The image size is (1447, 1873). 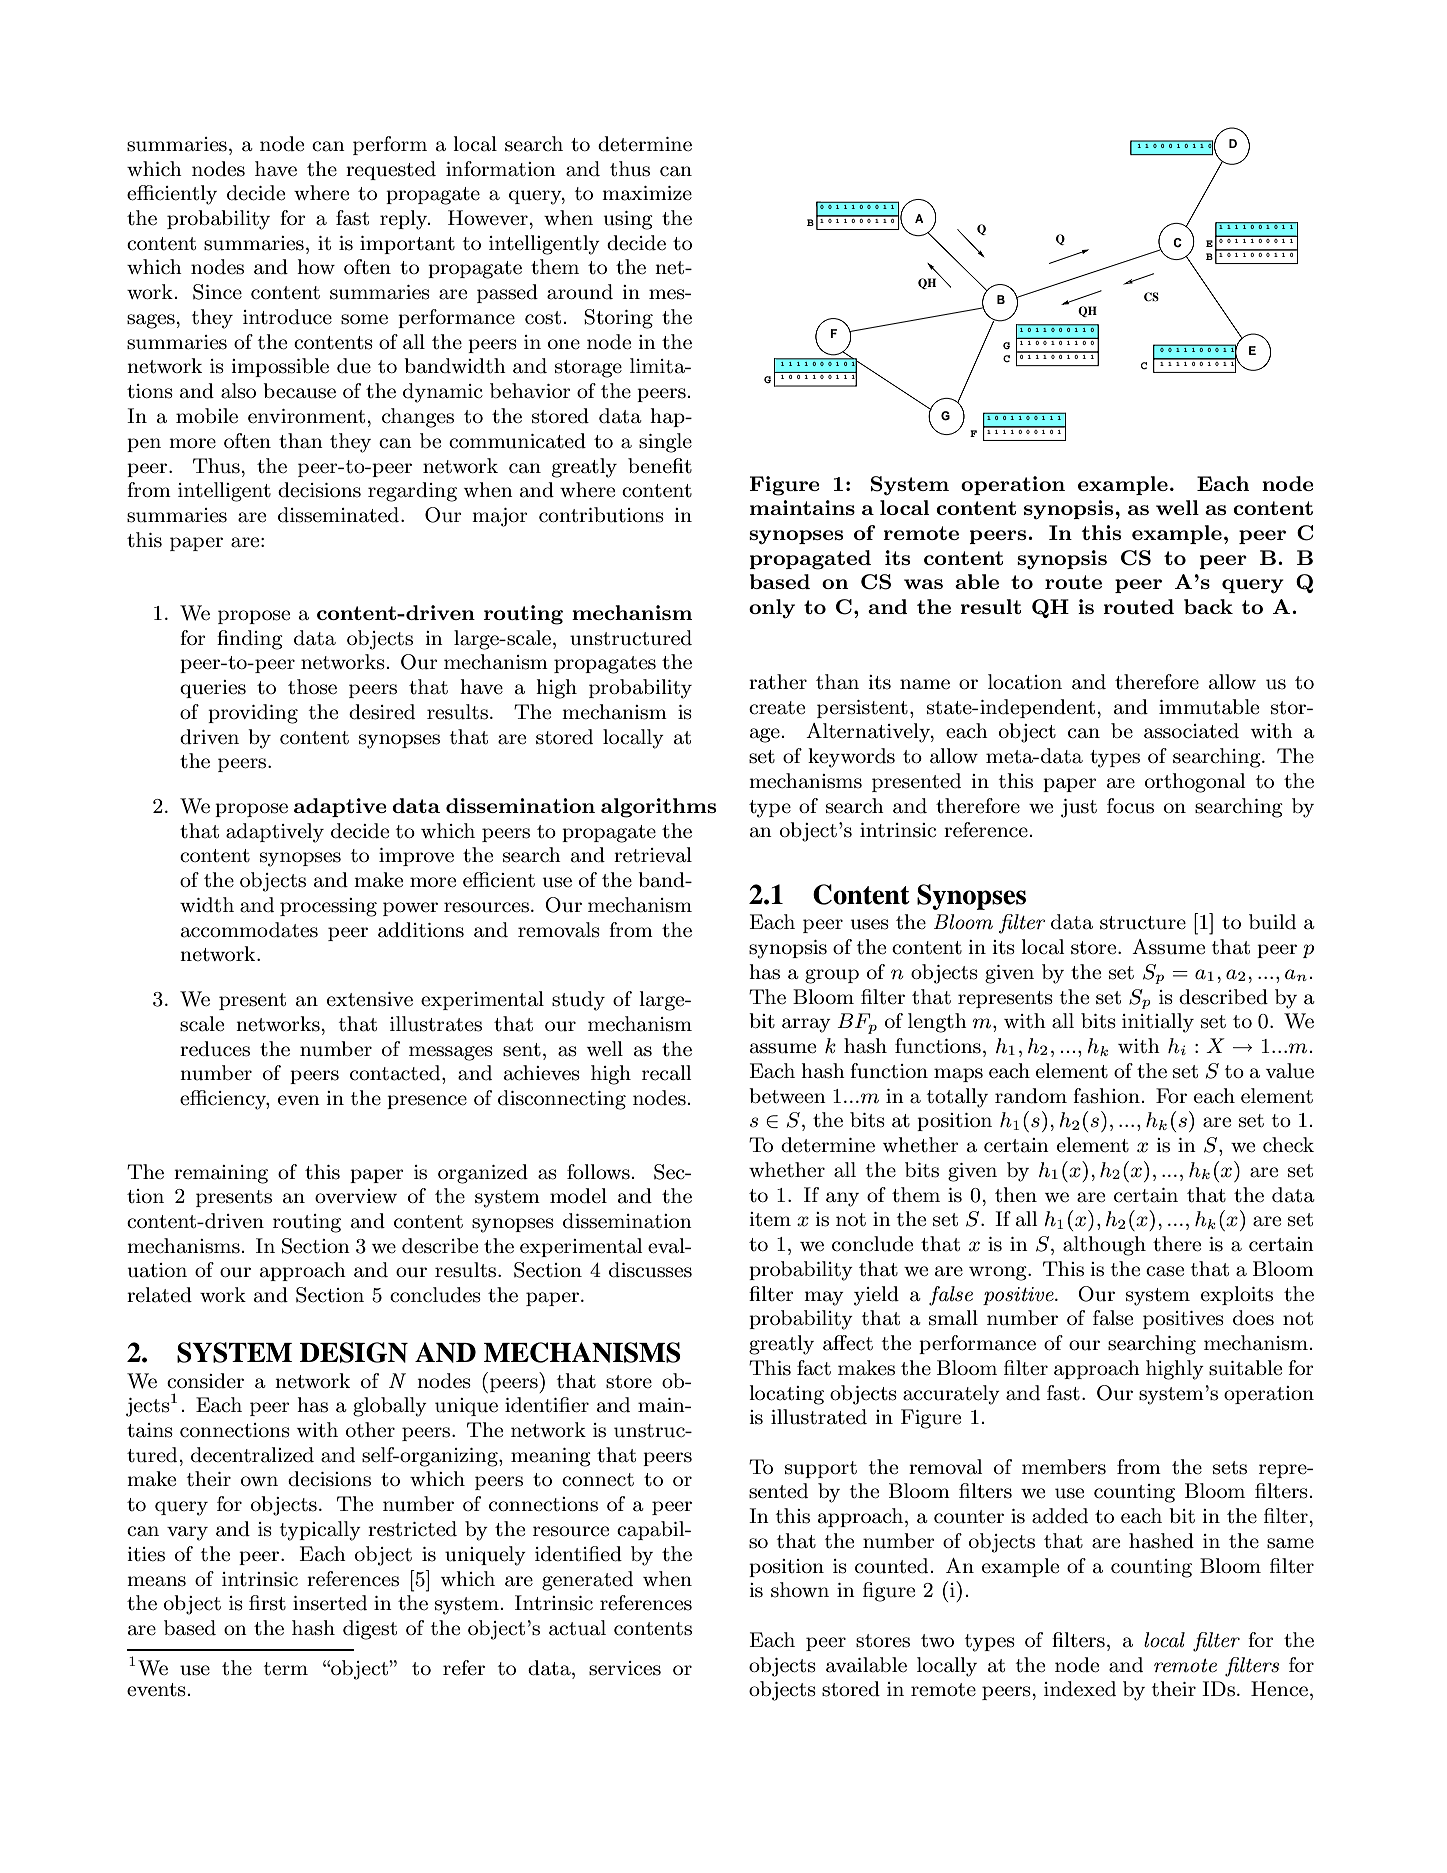 I want to click on reply, so click(x=405, y=220).
